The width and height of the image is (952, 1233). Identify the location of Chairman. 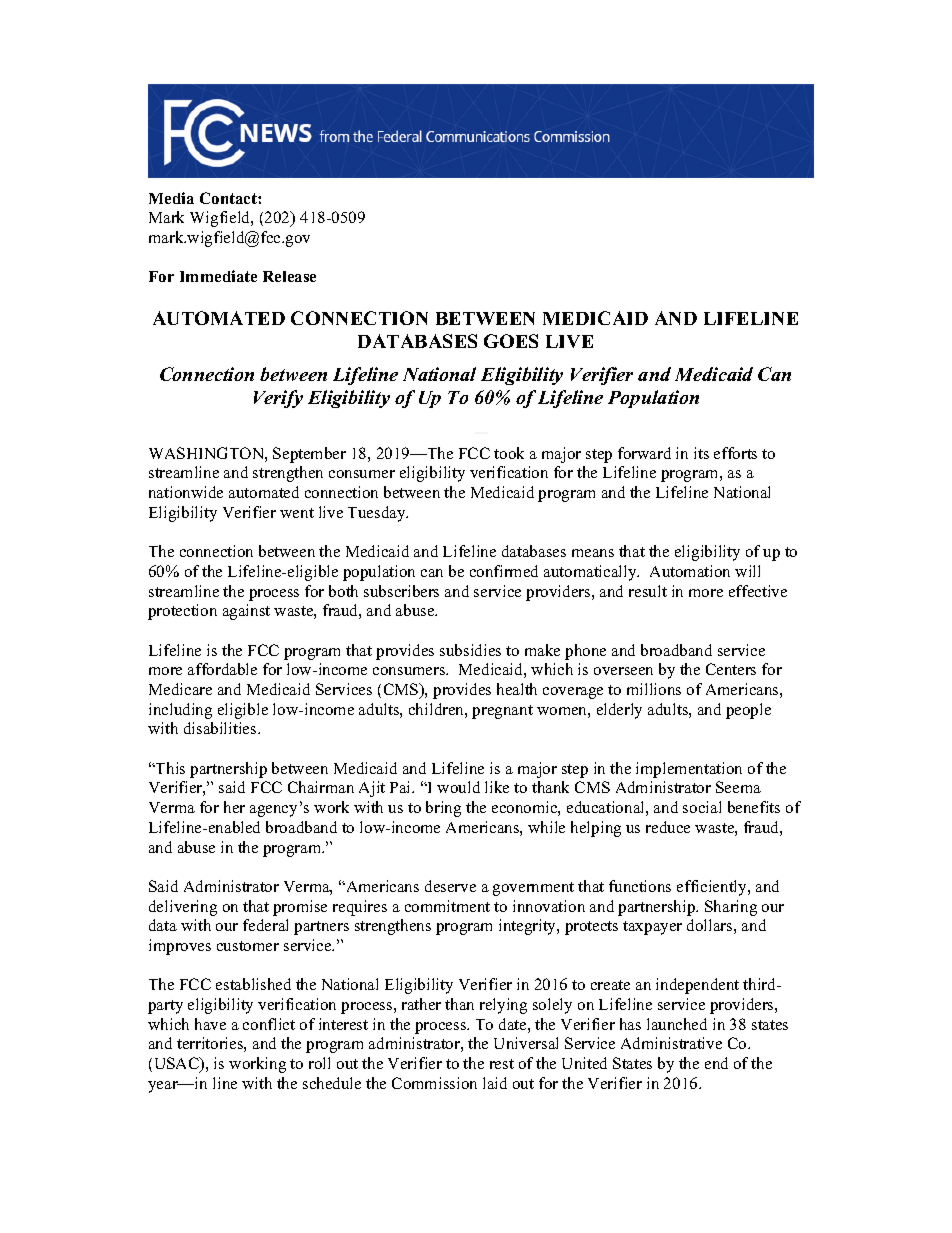
(321, 787).
